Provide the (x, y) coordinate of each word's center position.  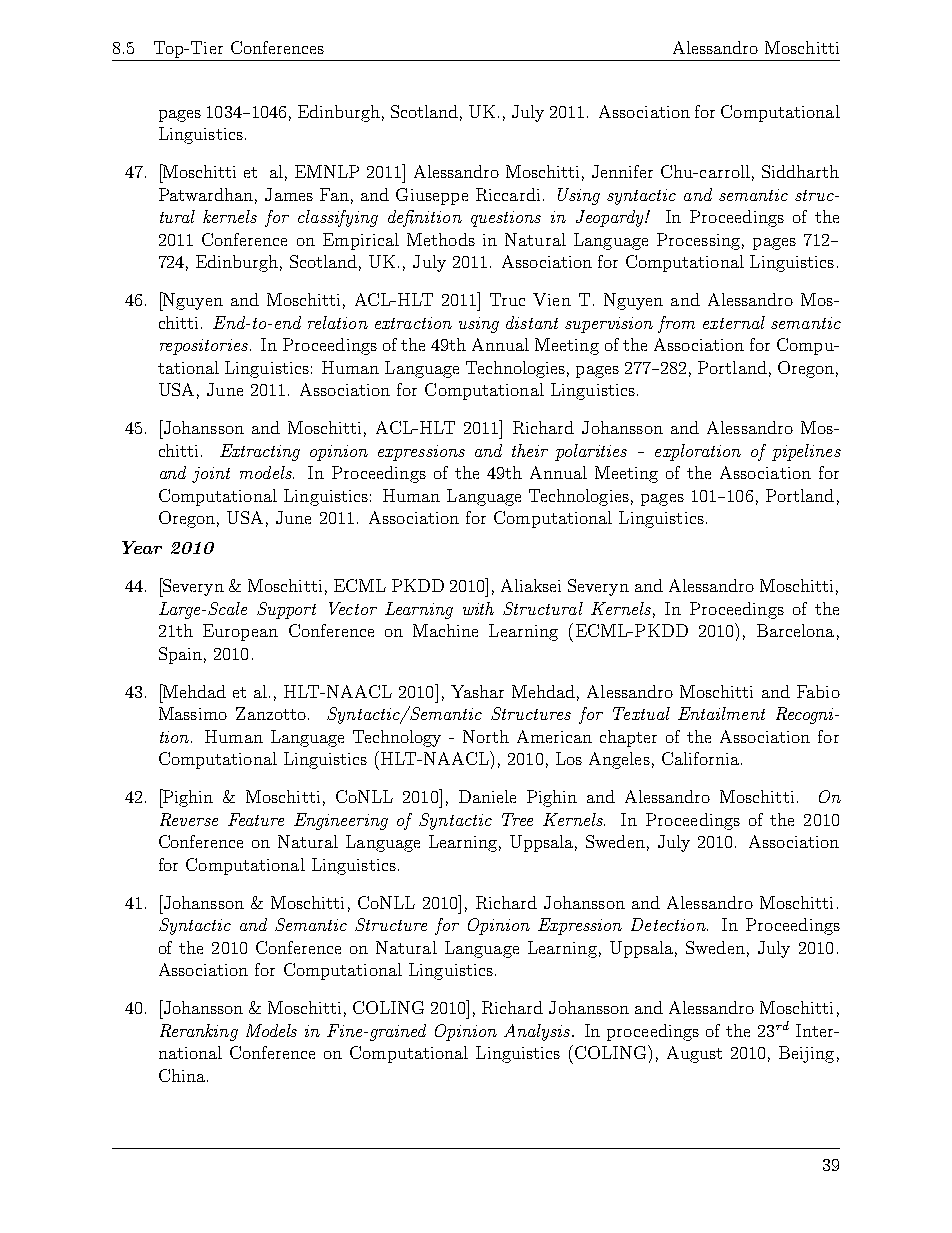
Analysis (538, 1032)
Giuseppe (432, 196)
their (530, 450)
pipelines (806, 452)
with (478, 608)
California (702, 758)
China (182, 1075)
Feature (256, 819)
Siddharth (800, 171)
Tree (517, 819)
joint (211, 475)
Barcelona (795, 630)
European (240, 632)
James (289, 194)
